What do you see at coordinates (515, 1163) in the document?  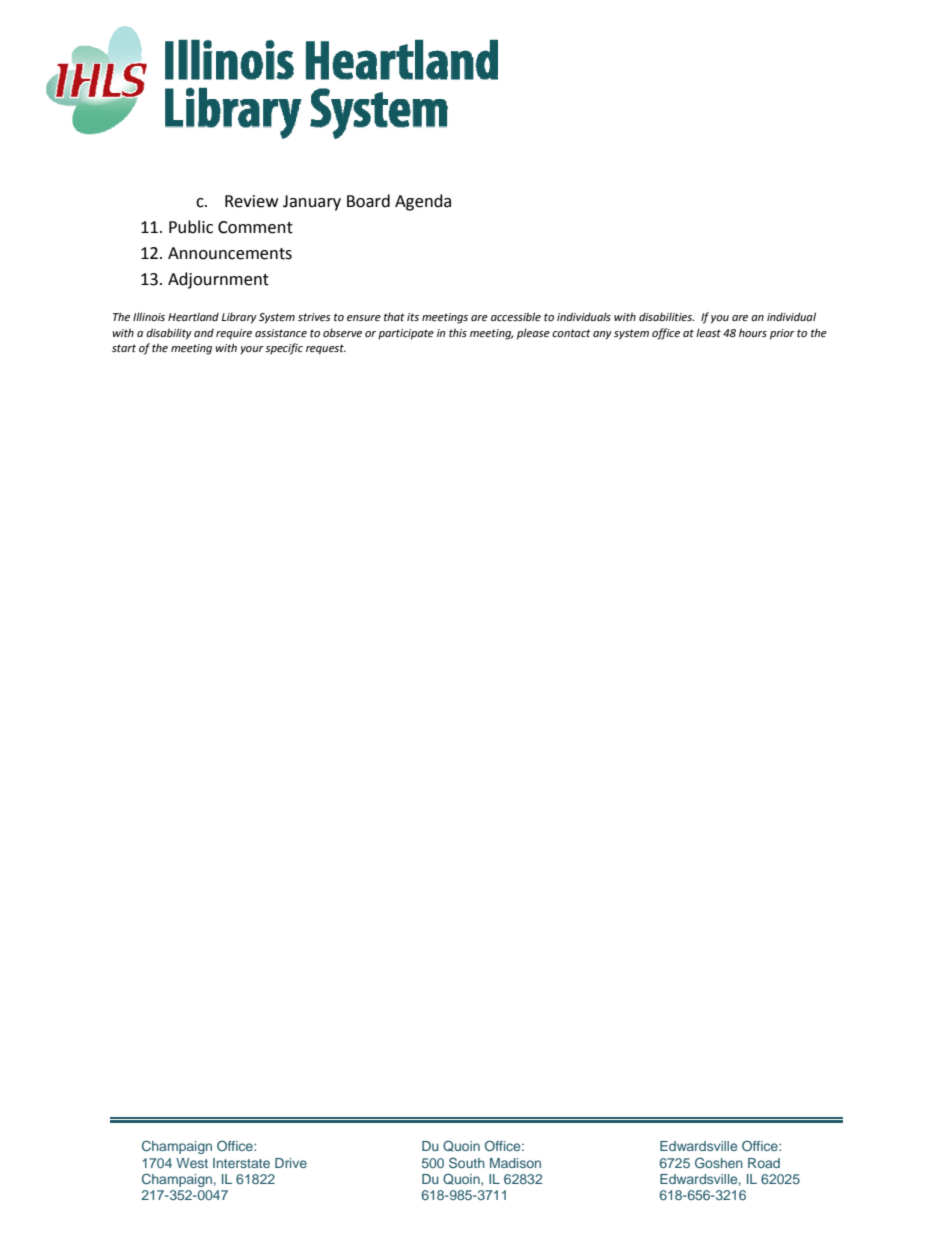 I see `Madison` at bounding box center [515, 1163].
